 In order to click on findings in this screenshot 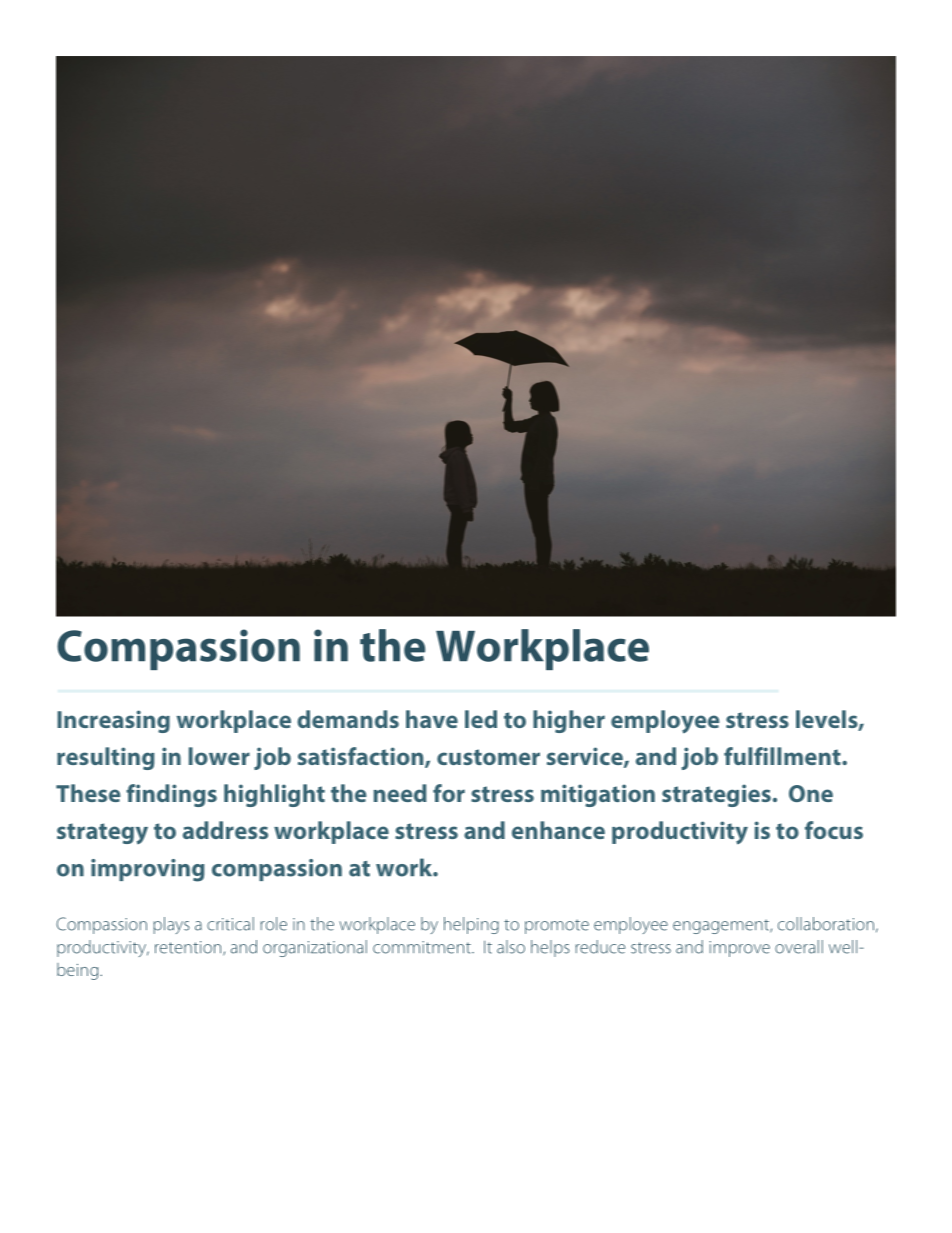, I will do `click(171, 795)`.
